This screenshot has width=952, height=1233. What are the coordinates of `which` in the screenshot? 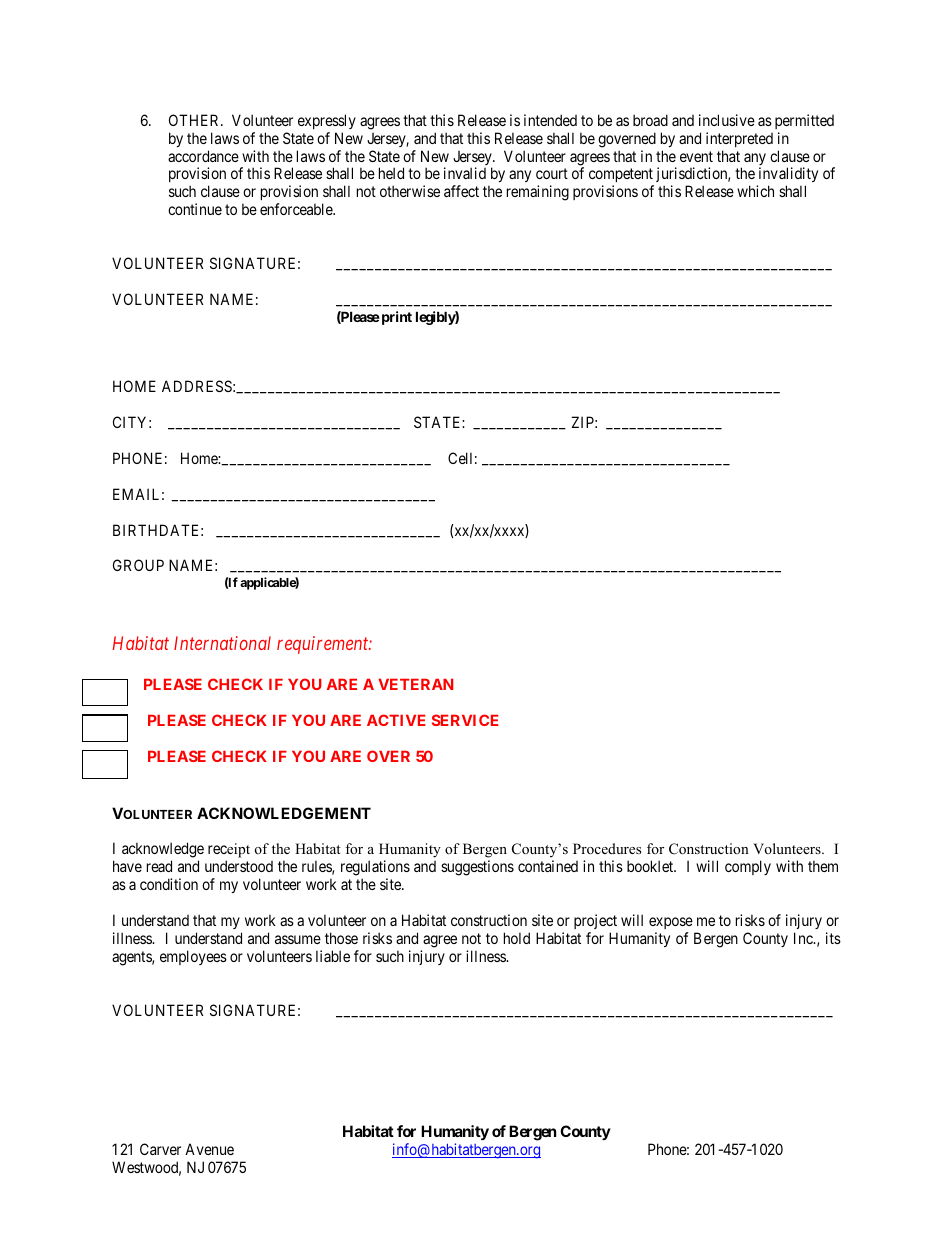 It's located at (755, 191).
